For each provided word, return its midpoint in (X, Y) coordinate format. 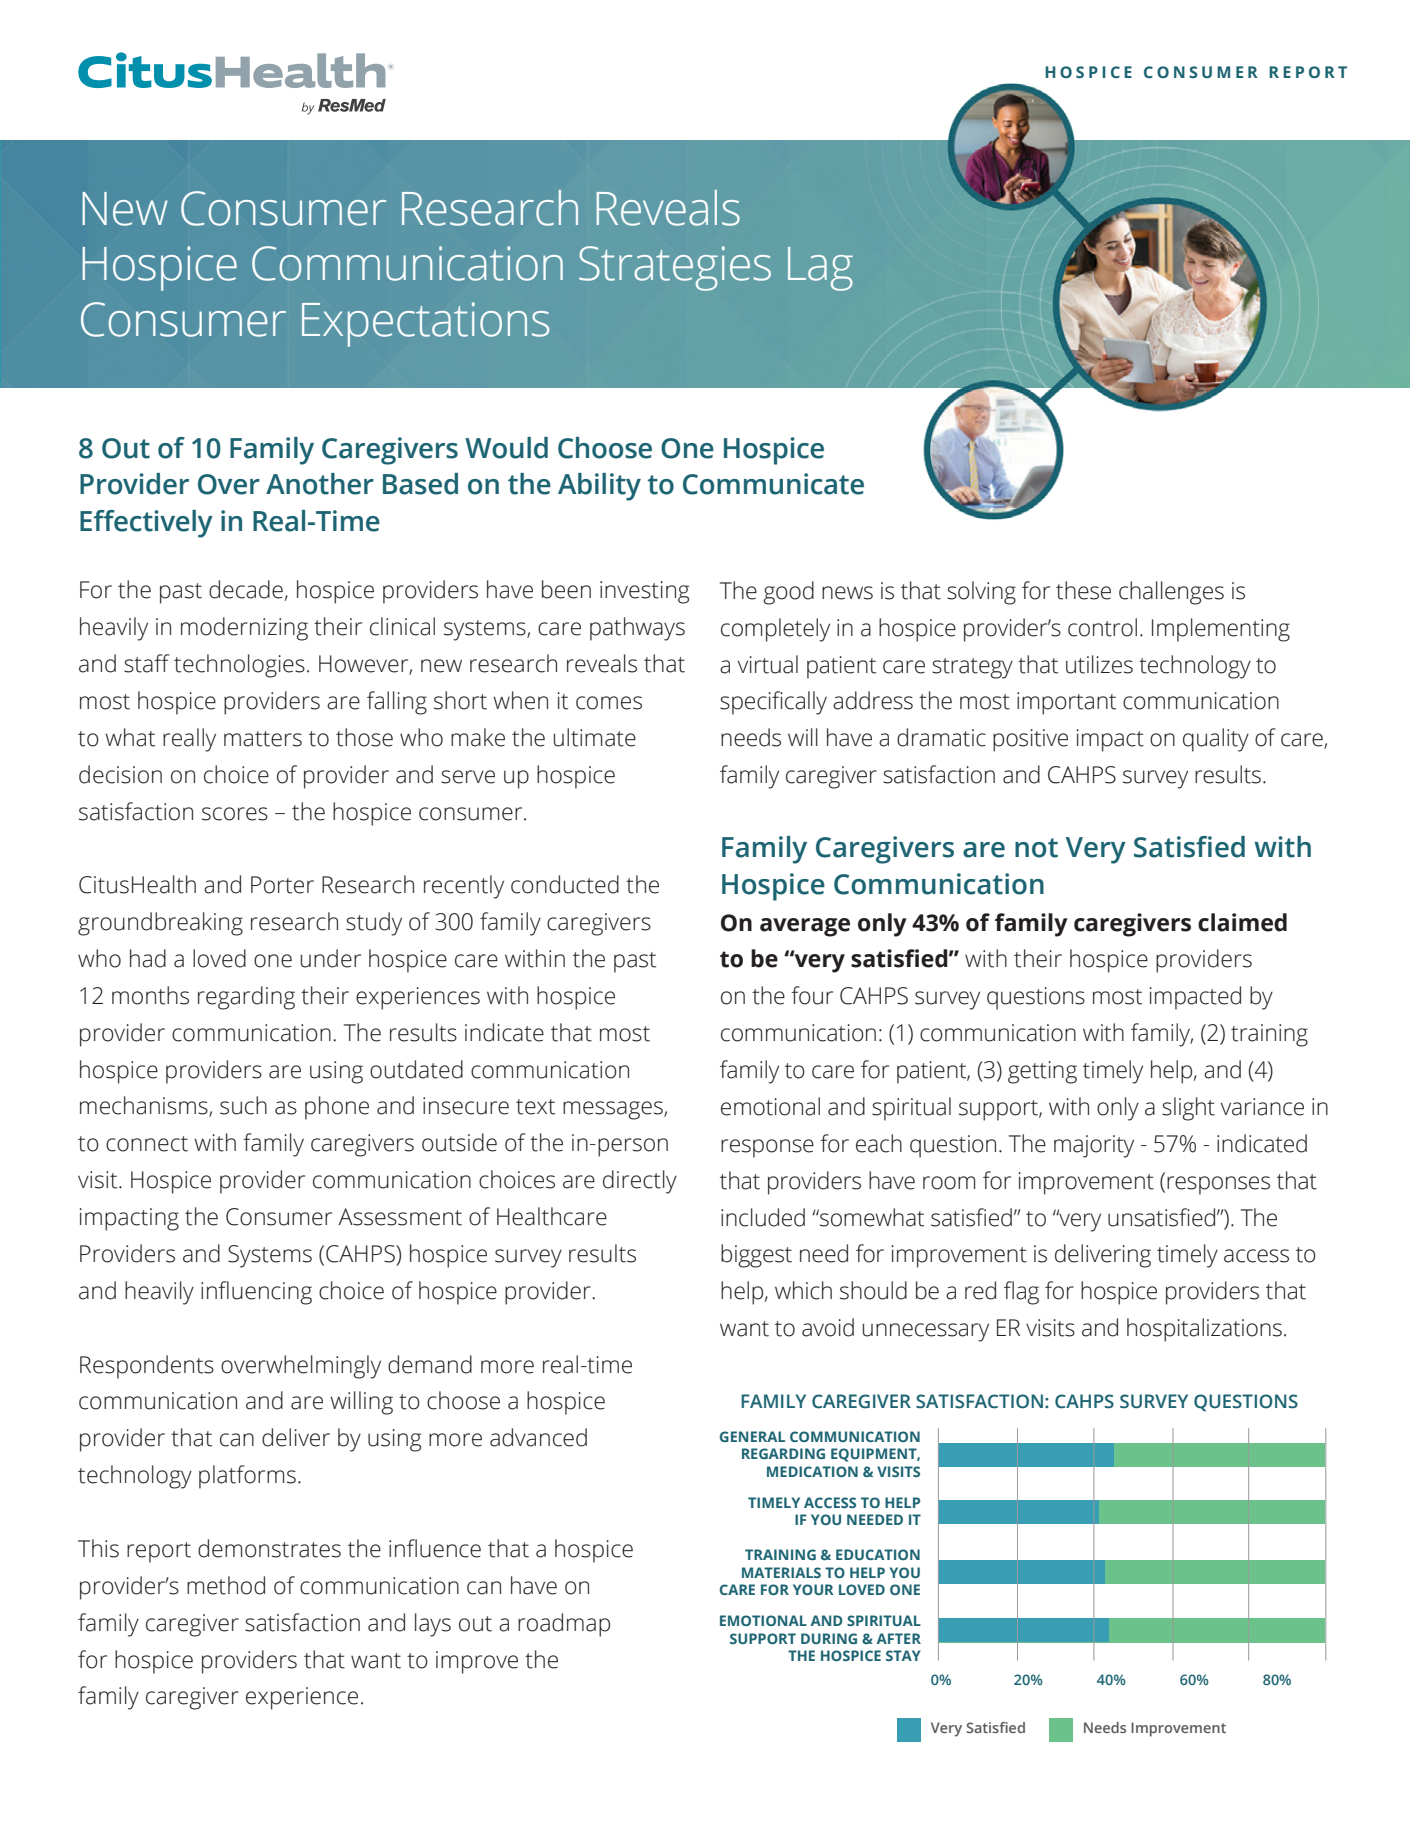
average (805, 927)
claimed (1242, 922)
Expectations (425, 324)
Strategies (675, 268)
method (226, 1585)
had (148, 958)
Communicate (773, 484)
